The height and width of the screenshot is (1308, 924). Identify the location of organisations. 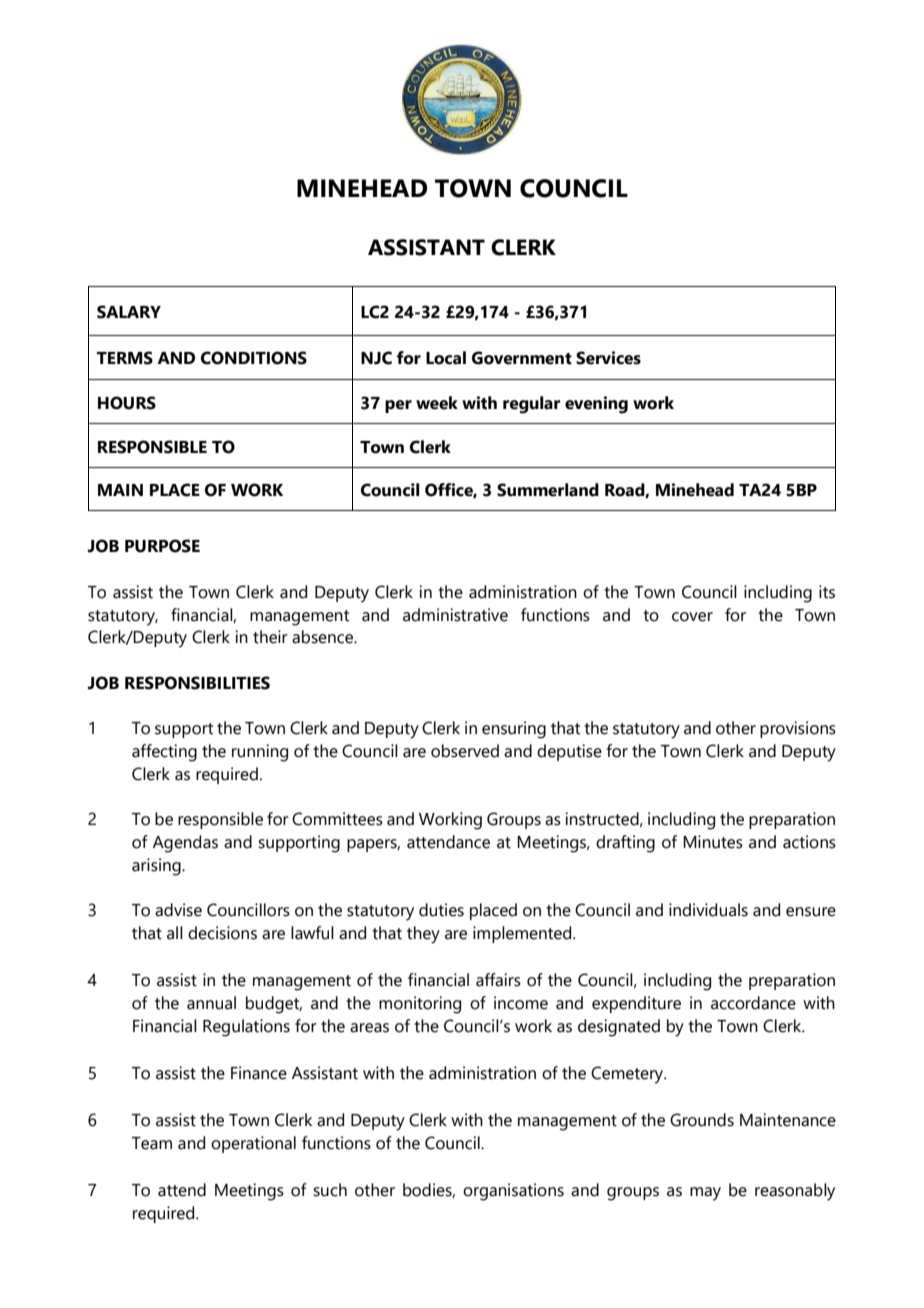
(513, 1192).
